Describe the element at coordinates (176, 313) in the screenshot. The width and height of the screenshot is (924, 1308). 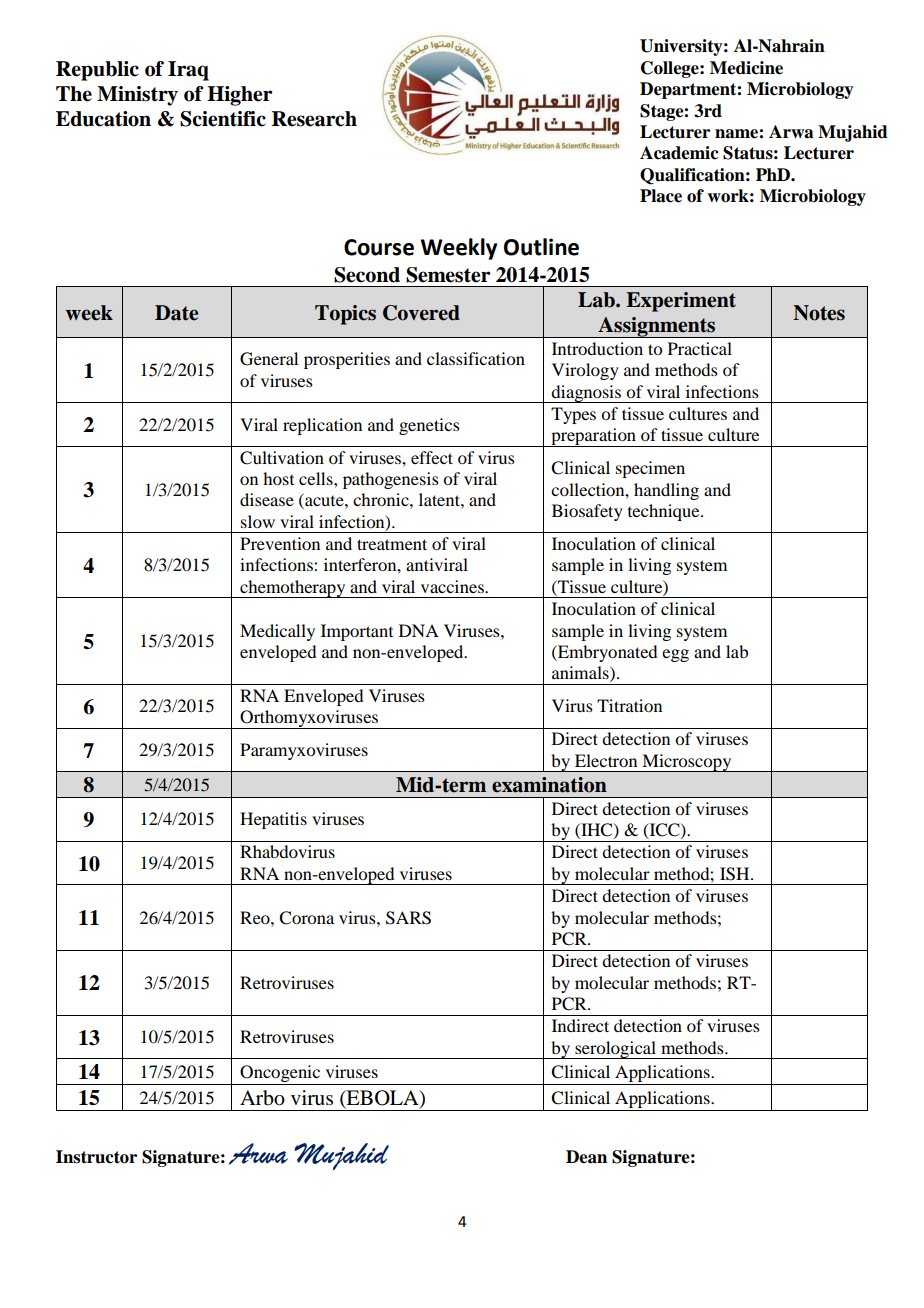
I see `Date` at that location.
